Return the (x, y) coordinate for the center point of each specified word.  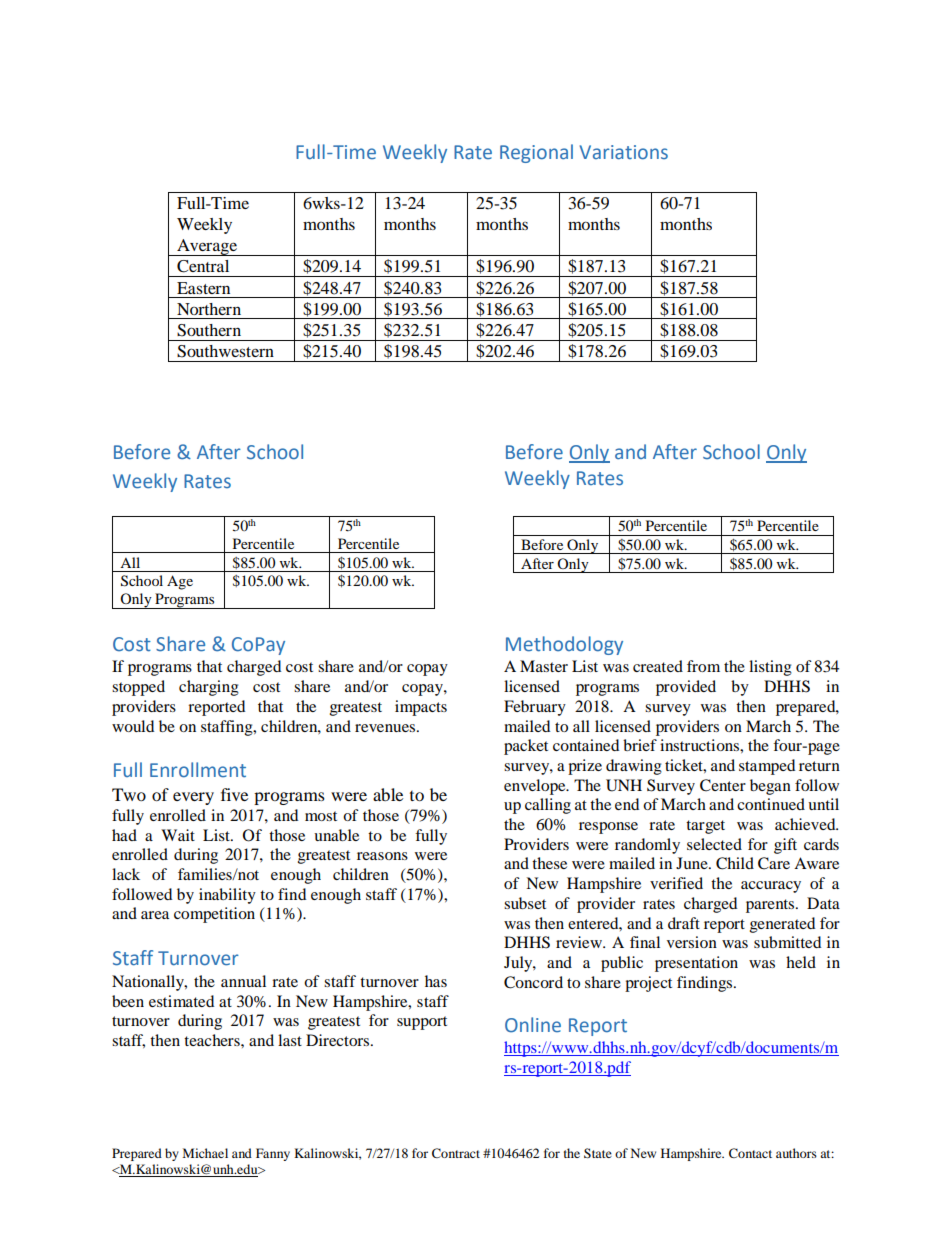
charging (209, 688)
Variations (624, 152)
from (703, 666)
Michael (205, 1153)
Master (544, 666)
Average (207, 247)
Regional (536, 153)
